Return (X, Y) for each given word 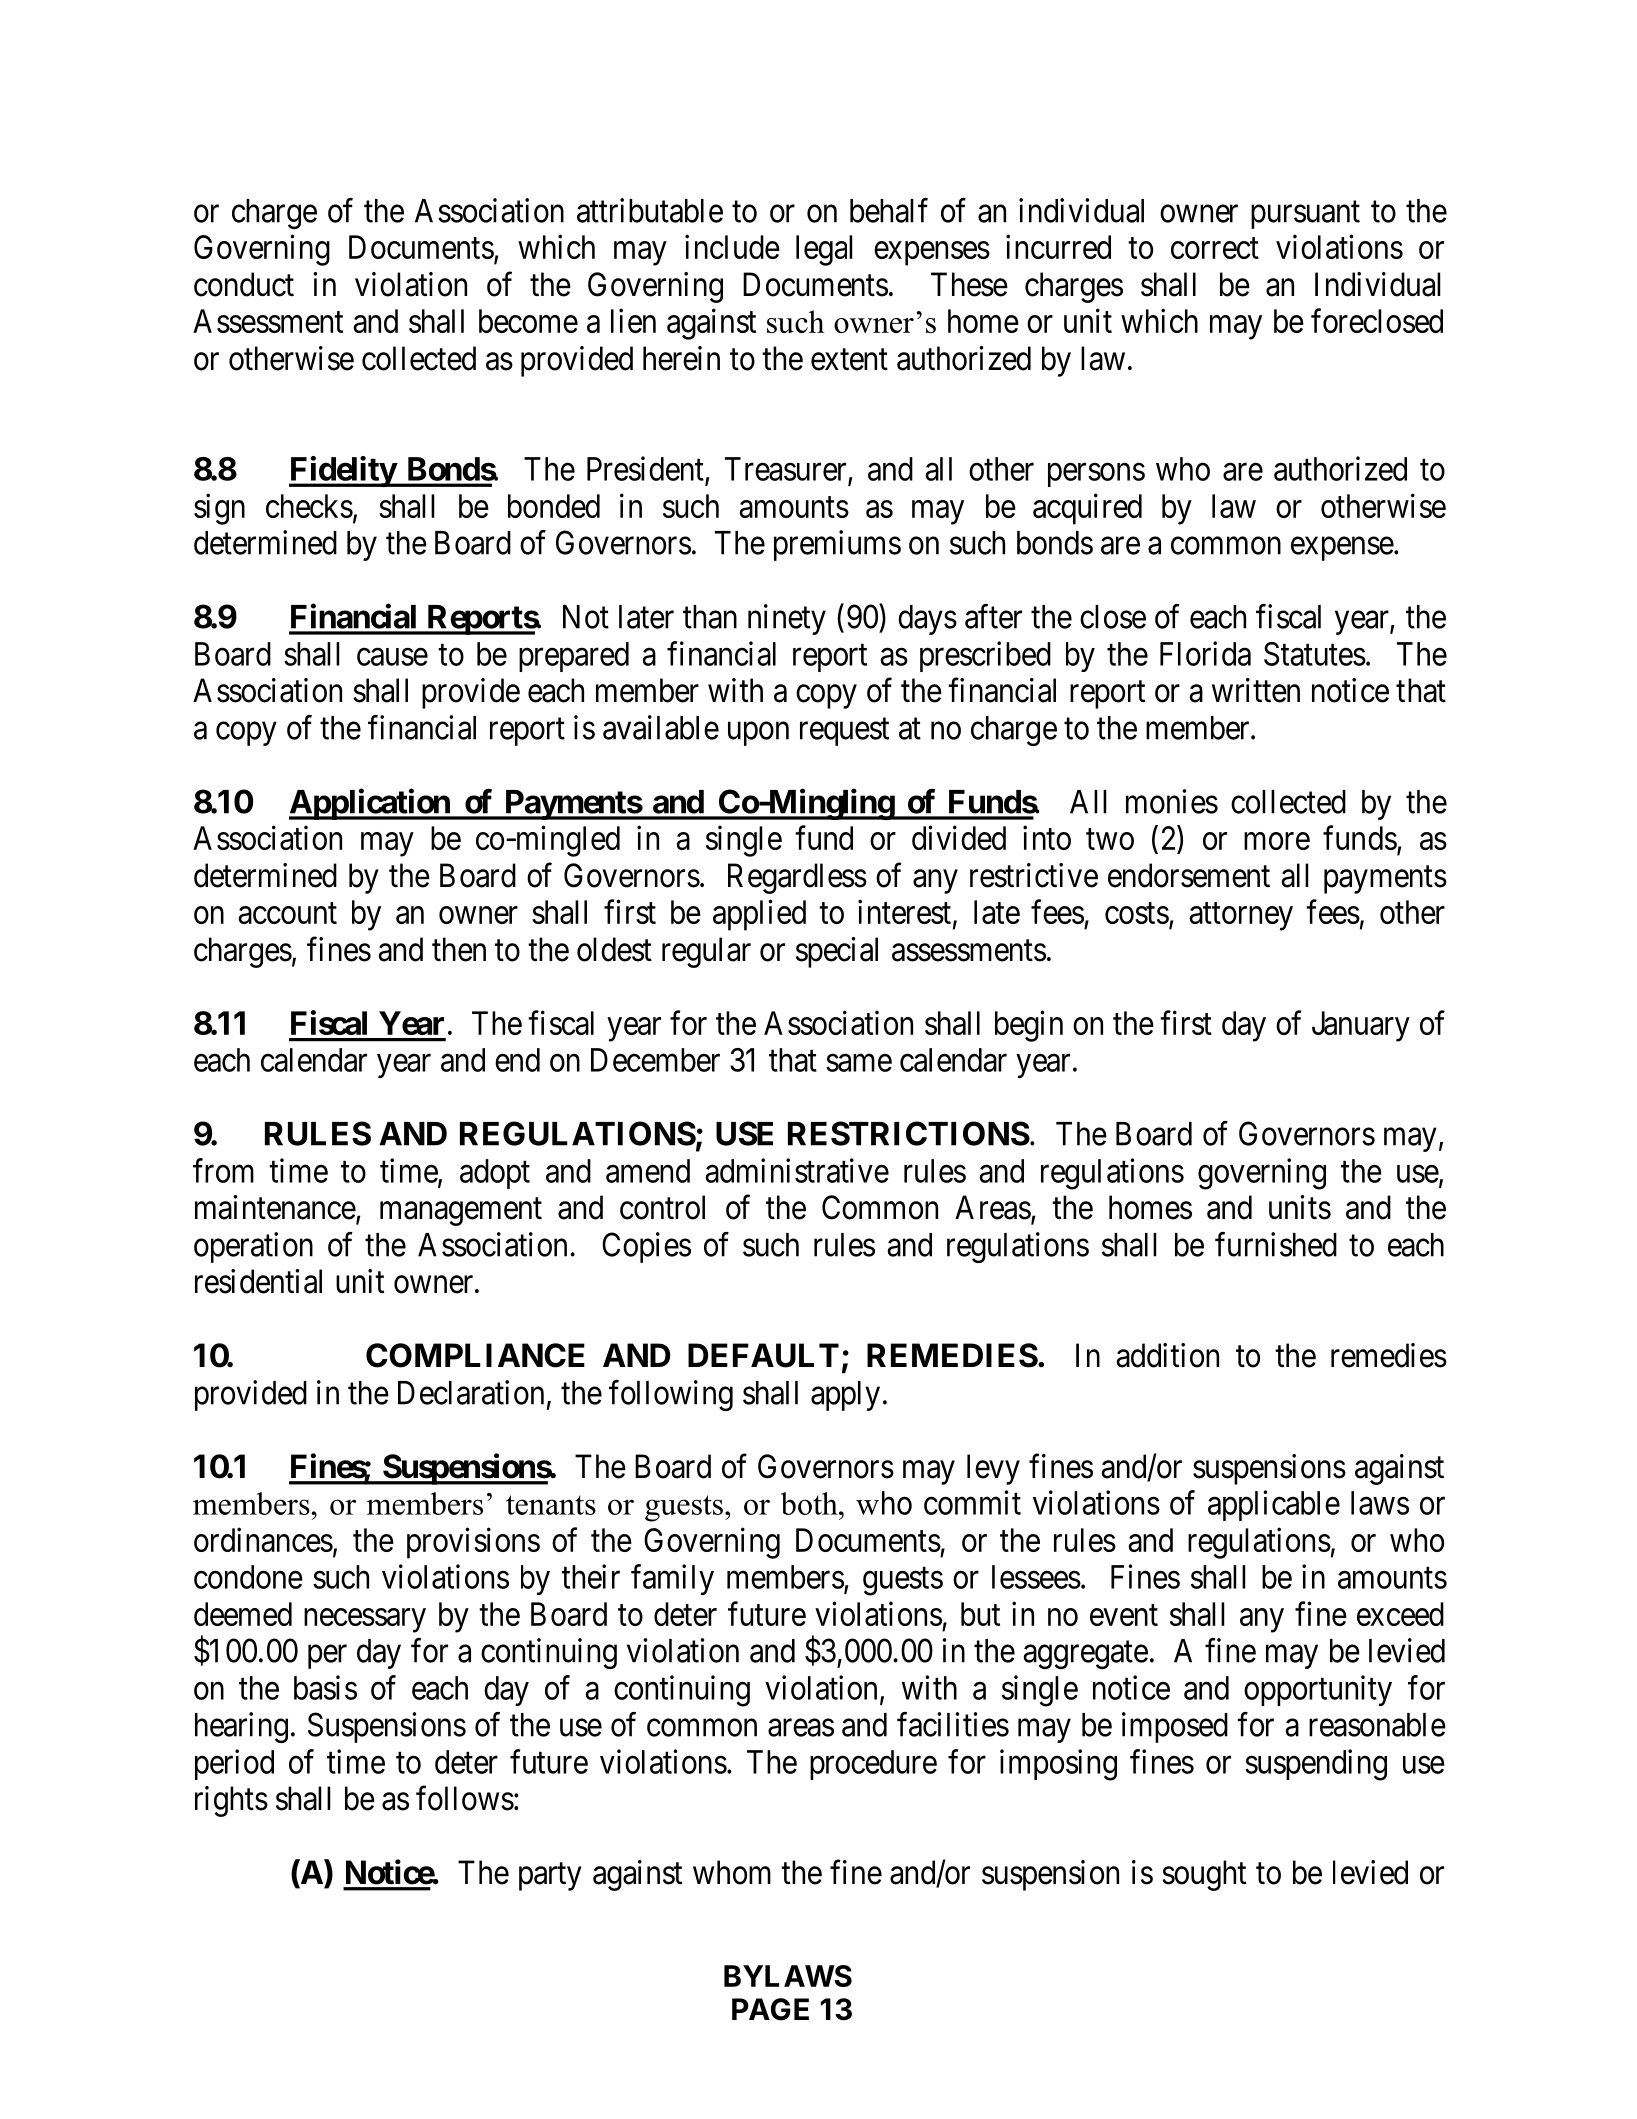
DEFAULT (763, 1355)
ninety (787, 619)
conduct (244, 284)
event (1124, 1615)
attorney (1241, 917)
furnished (1276, 1244)
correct (1215, 248)
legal (824, 250)
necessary (365, 1620)
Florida (1205, 653)
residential (258, 1281)
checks (309, 506)
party (550, 1877)
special (837, 952)
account (287, 913)
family (672, 1579)
